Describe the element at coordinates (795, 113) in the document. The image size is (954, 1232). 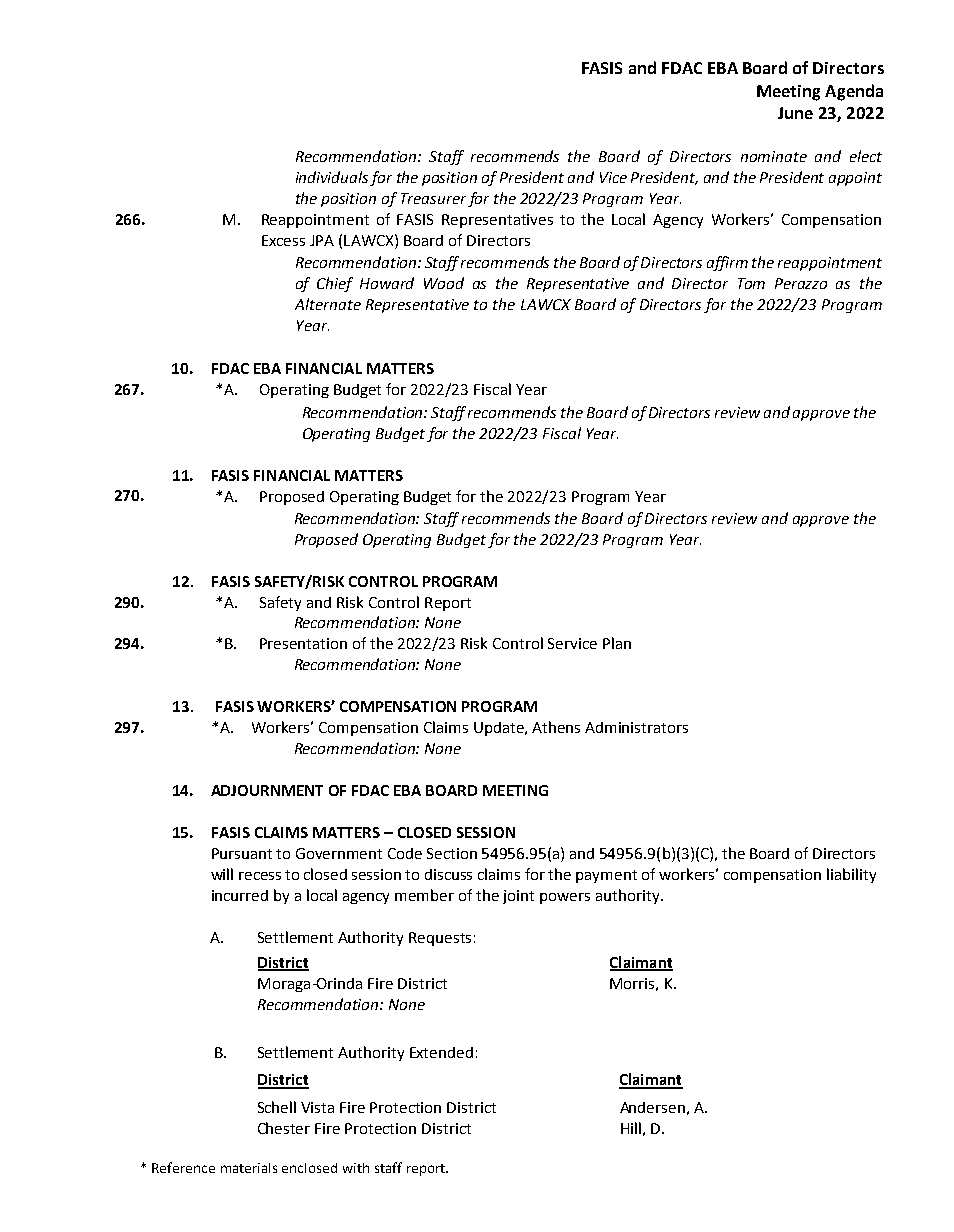
I see `June` at that location.
